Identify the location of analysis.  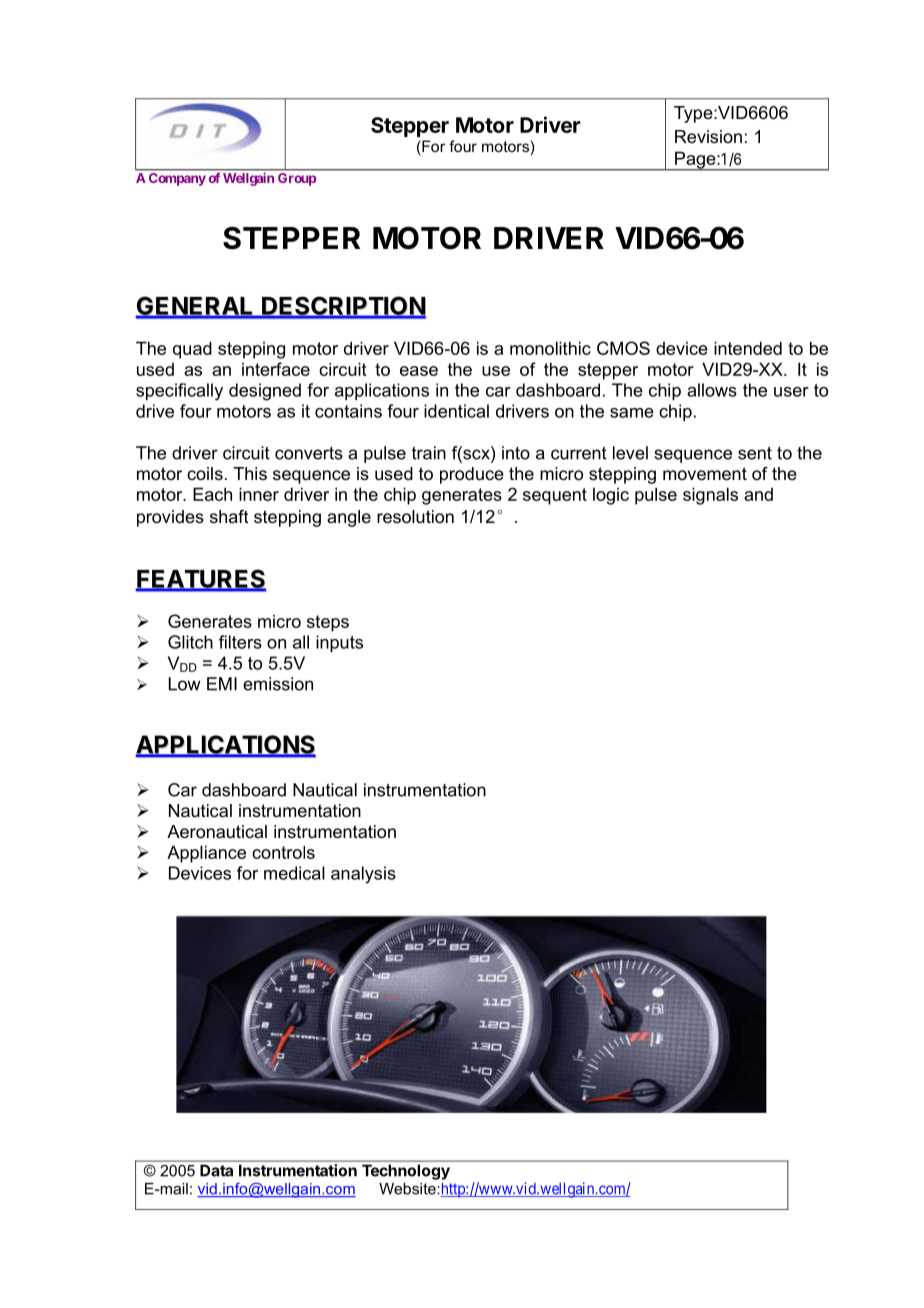
(363, 875).
